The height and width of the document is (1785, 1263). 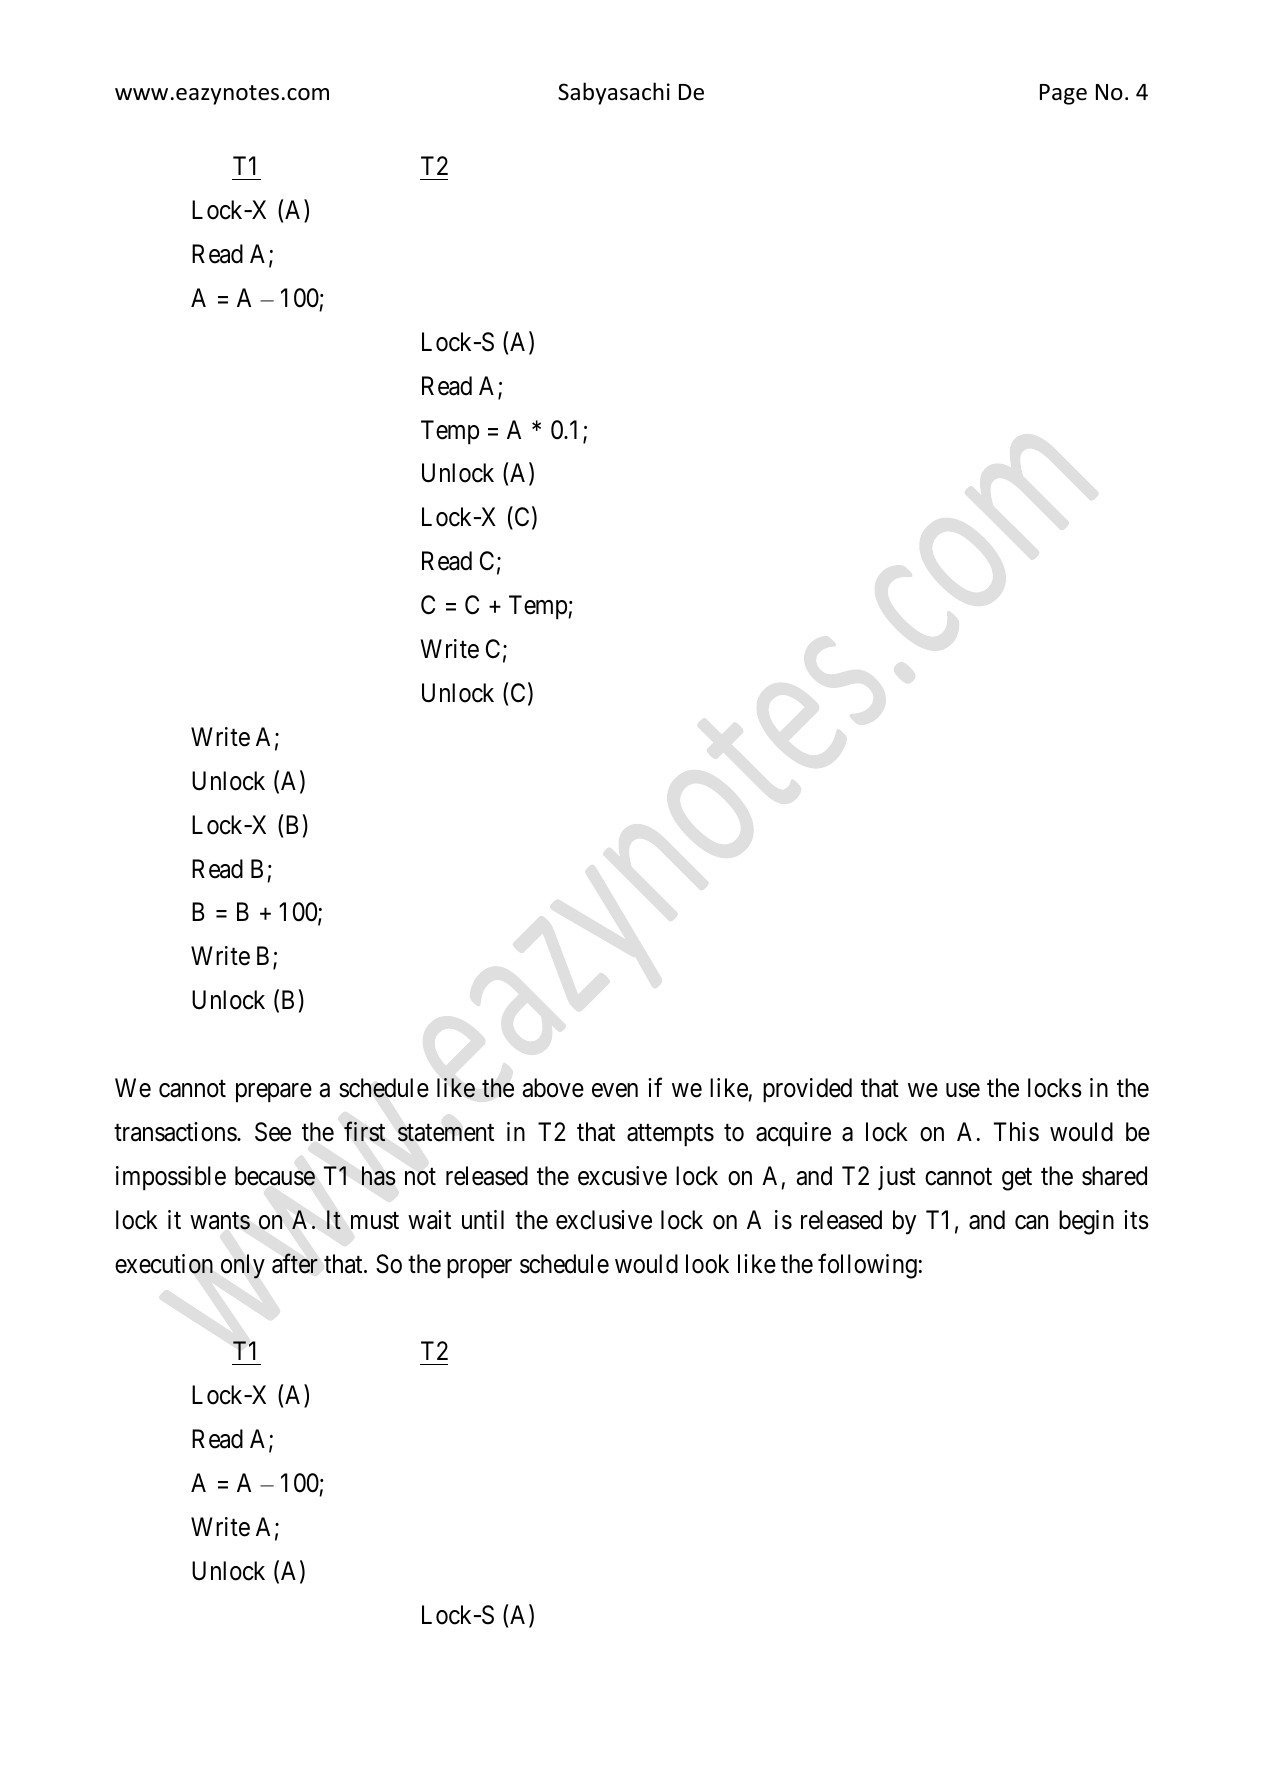 What do you see at coordinates (793, 1134) in the document?
I see `acquire` at bounding box center [793, 1134].
